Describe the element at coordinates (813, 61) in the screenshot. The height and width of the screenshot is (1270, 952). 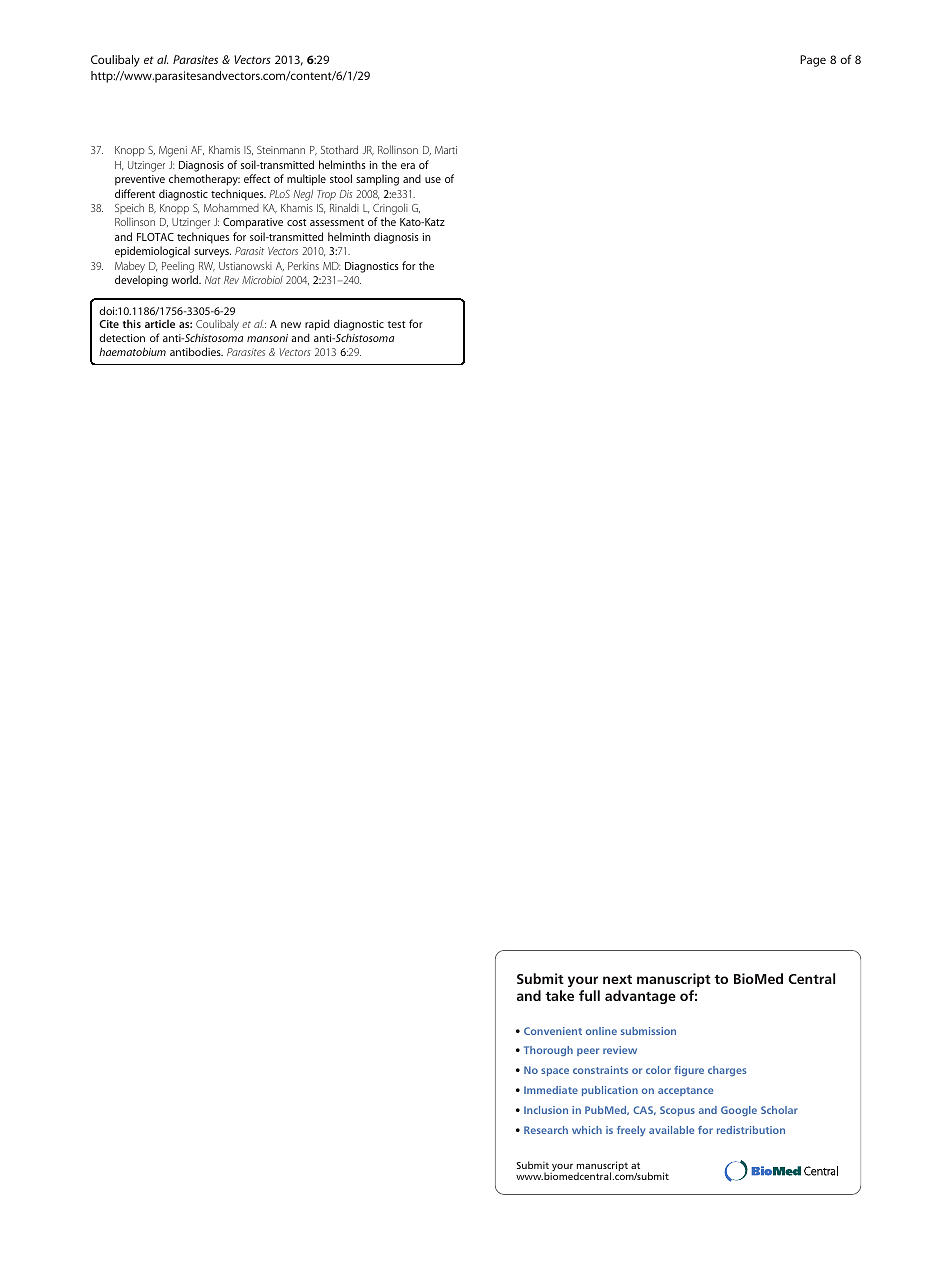
I see `Page` at that location.
